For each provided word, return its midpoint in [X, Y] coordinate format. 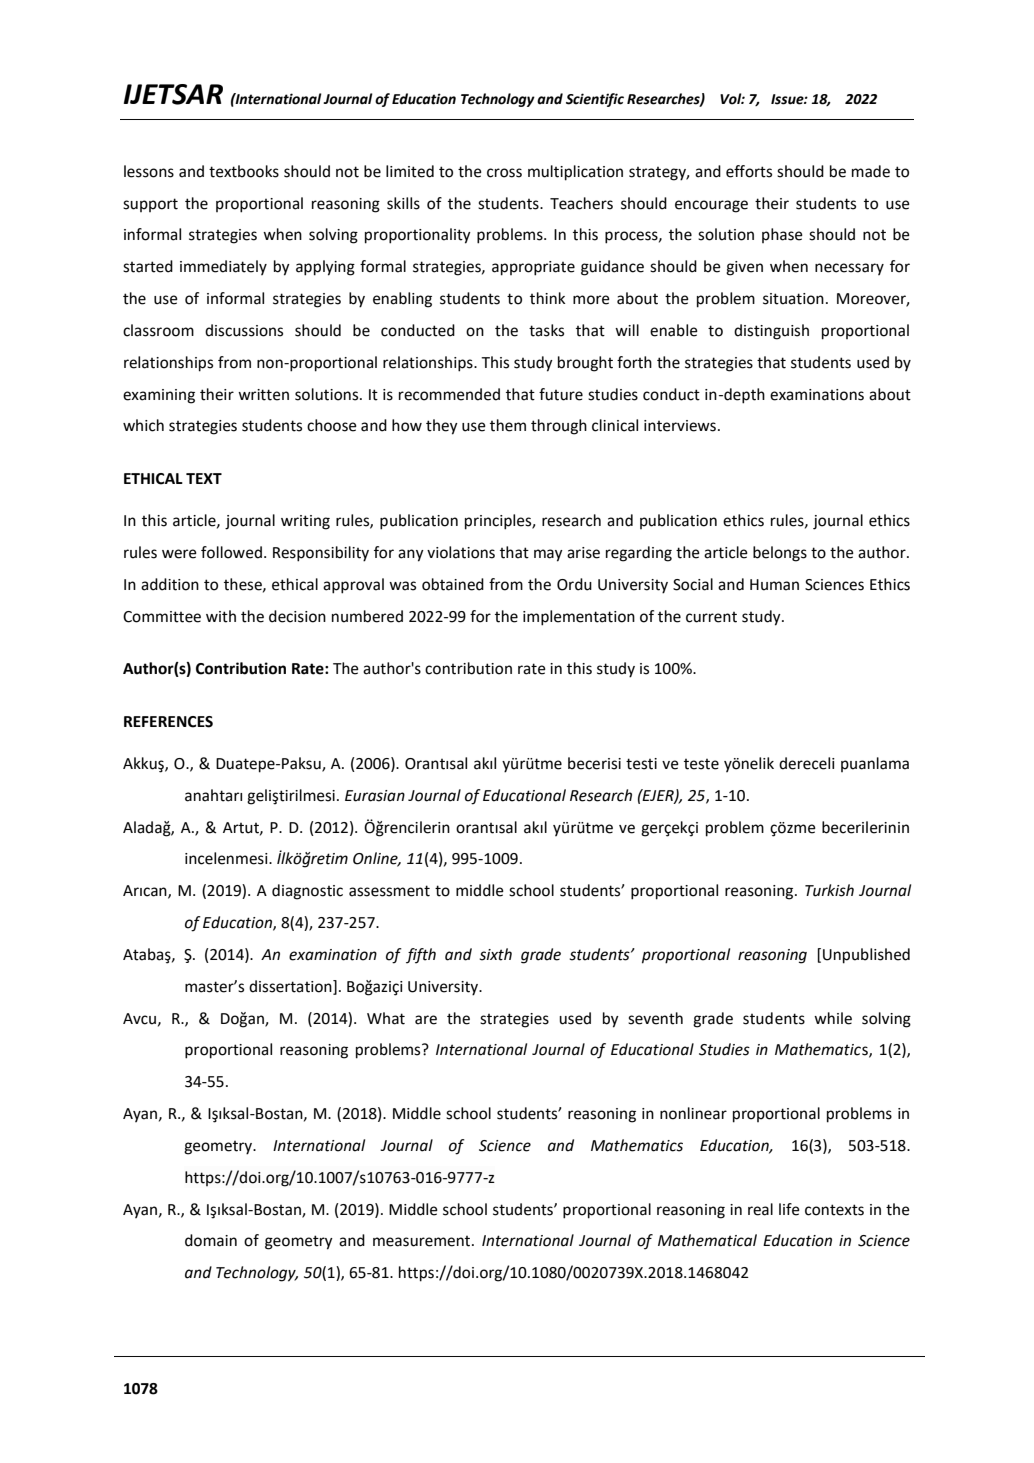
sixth [495, 954]
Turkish [829, 890]
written [263, 395]
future [561, 394]
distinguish [771, 332]
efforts [749, 171]
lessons [149, 171]
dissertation [291, 987]
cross [504, 173]
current [711, 617]
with [221, 616]
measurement [423, 1241]
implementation [579, 618]
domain [211, 1240]
